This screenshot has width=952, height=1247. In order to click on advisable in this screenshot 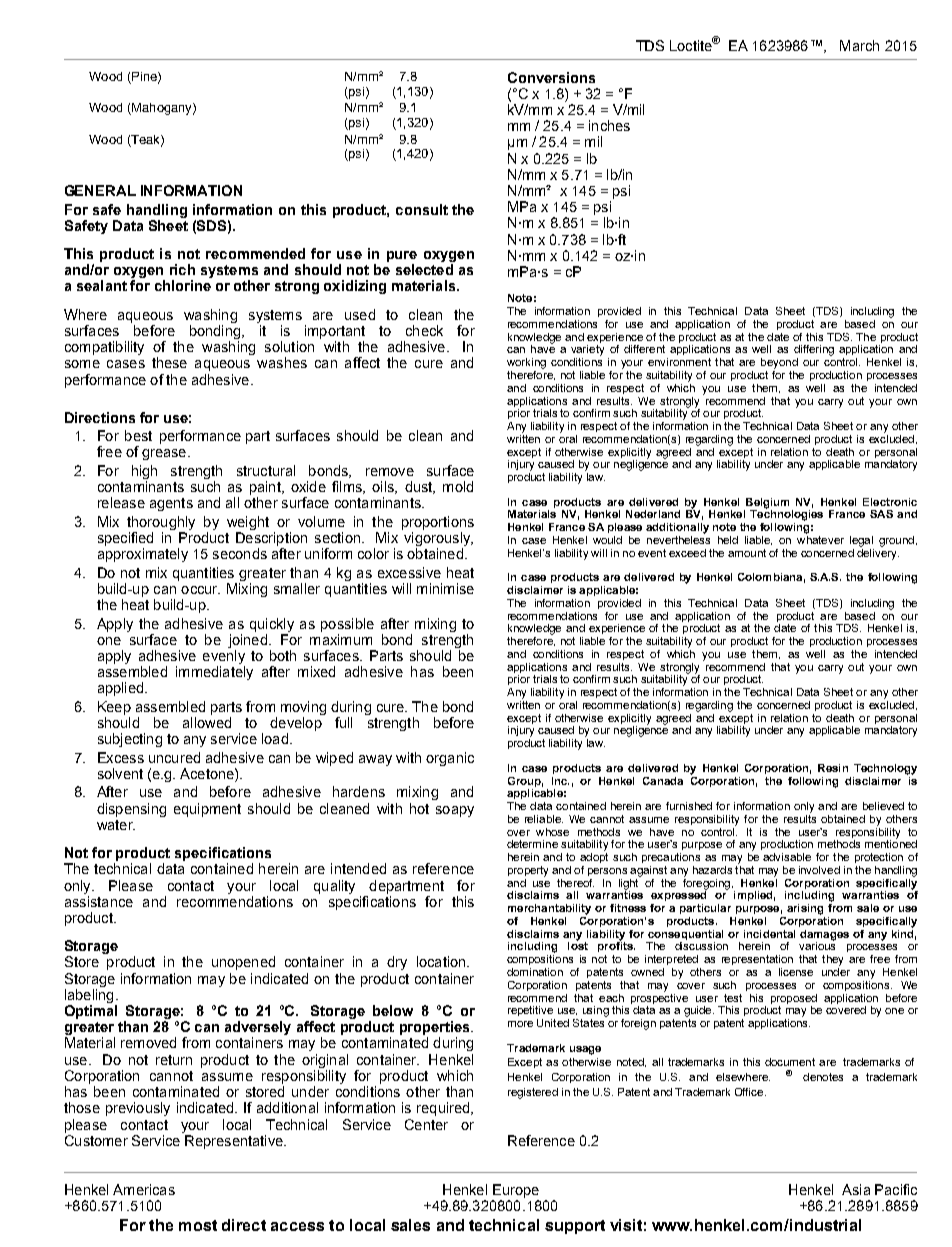, I will do `click(787, 857)`.
